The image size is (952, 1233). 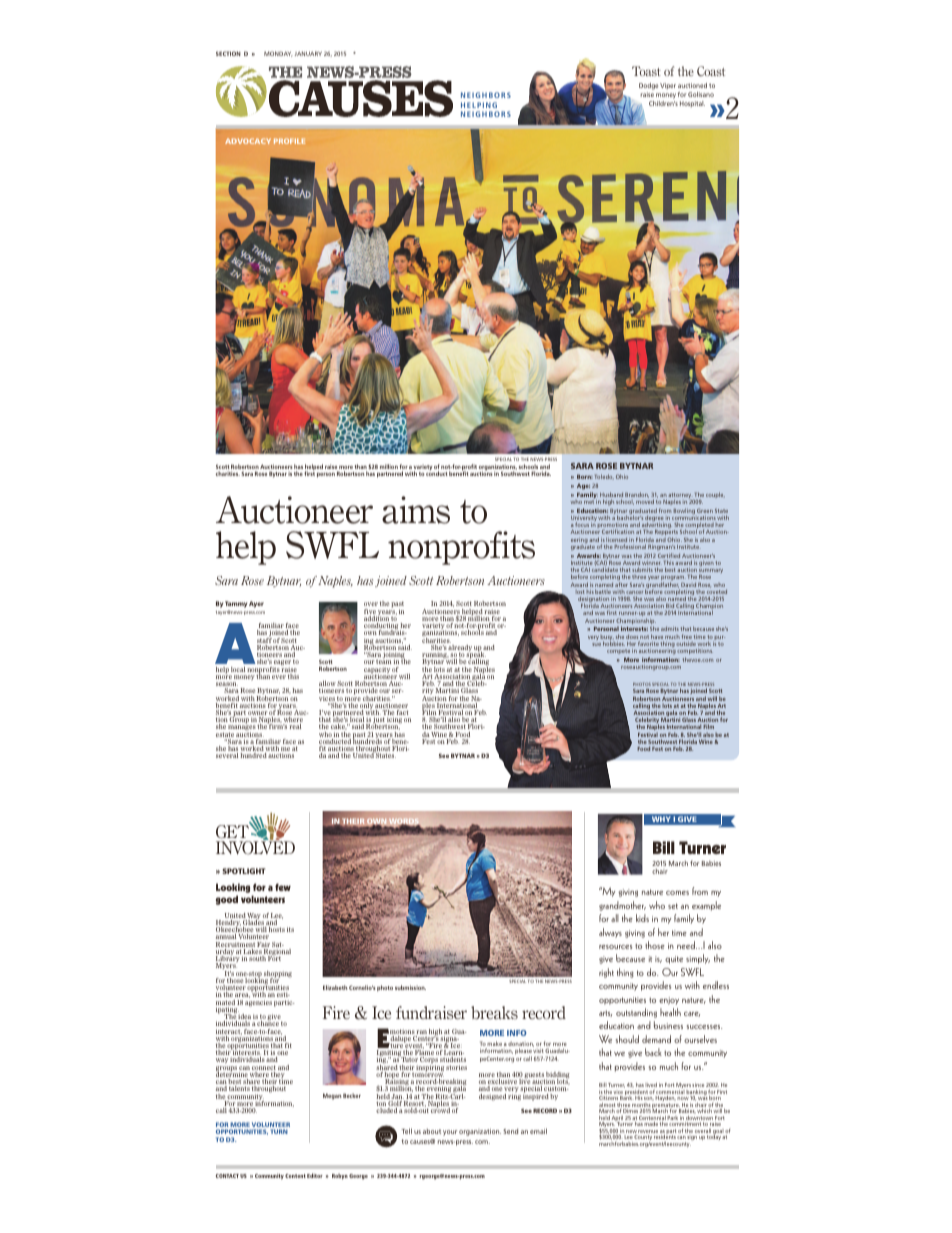 What do you see at coordinates (416, 510) in the screenshot?
I see `aims` at bounding box center [416, 510].
